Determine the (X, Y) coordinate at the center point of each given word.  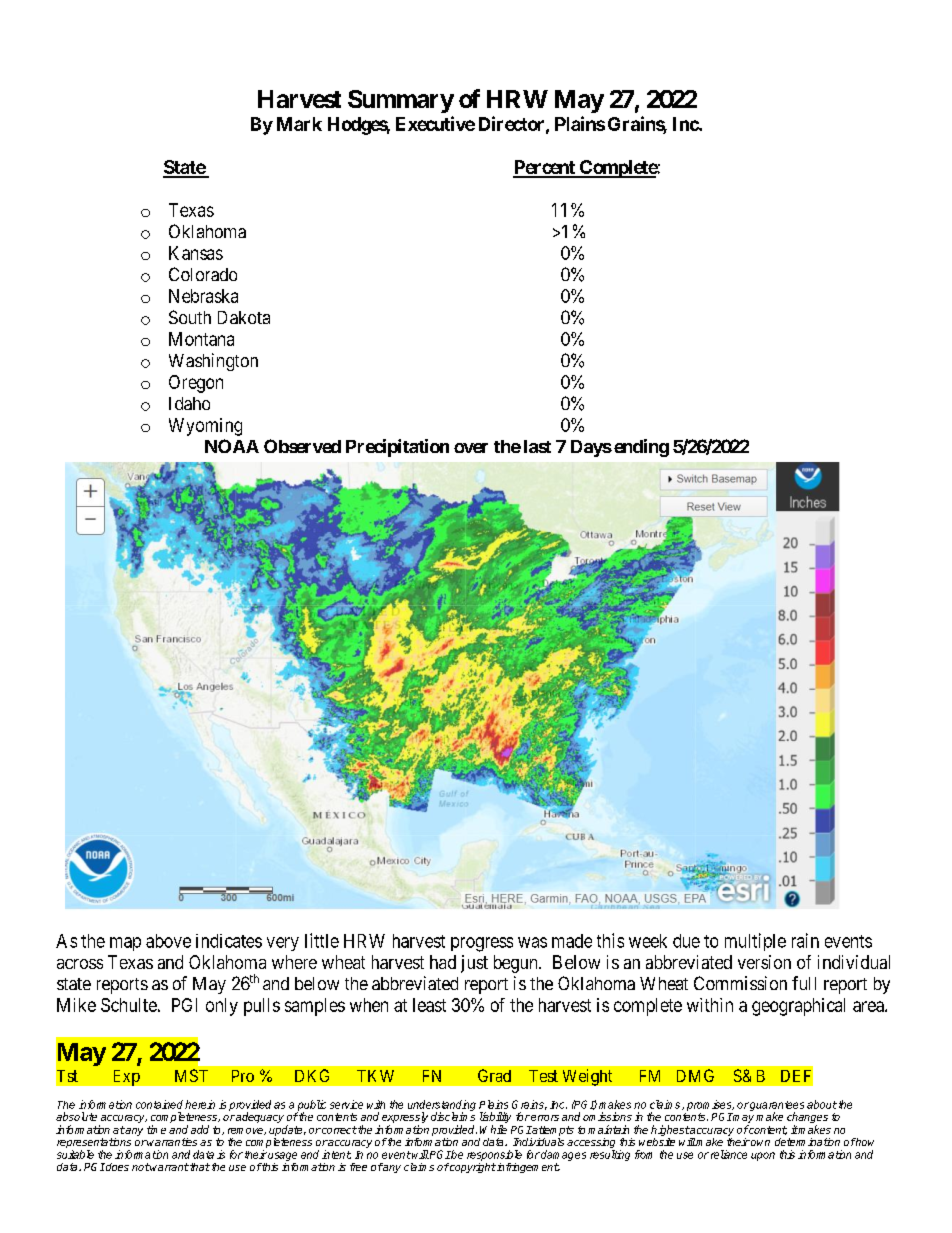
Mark (299, 124)
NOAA (232, 446)
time (156, 1129)
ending (641, 448)
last (537, 446)
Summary (401, 101)
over (471, 448)
